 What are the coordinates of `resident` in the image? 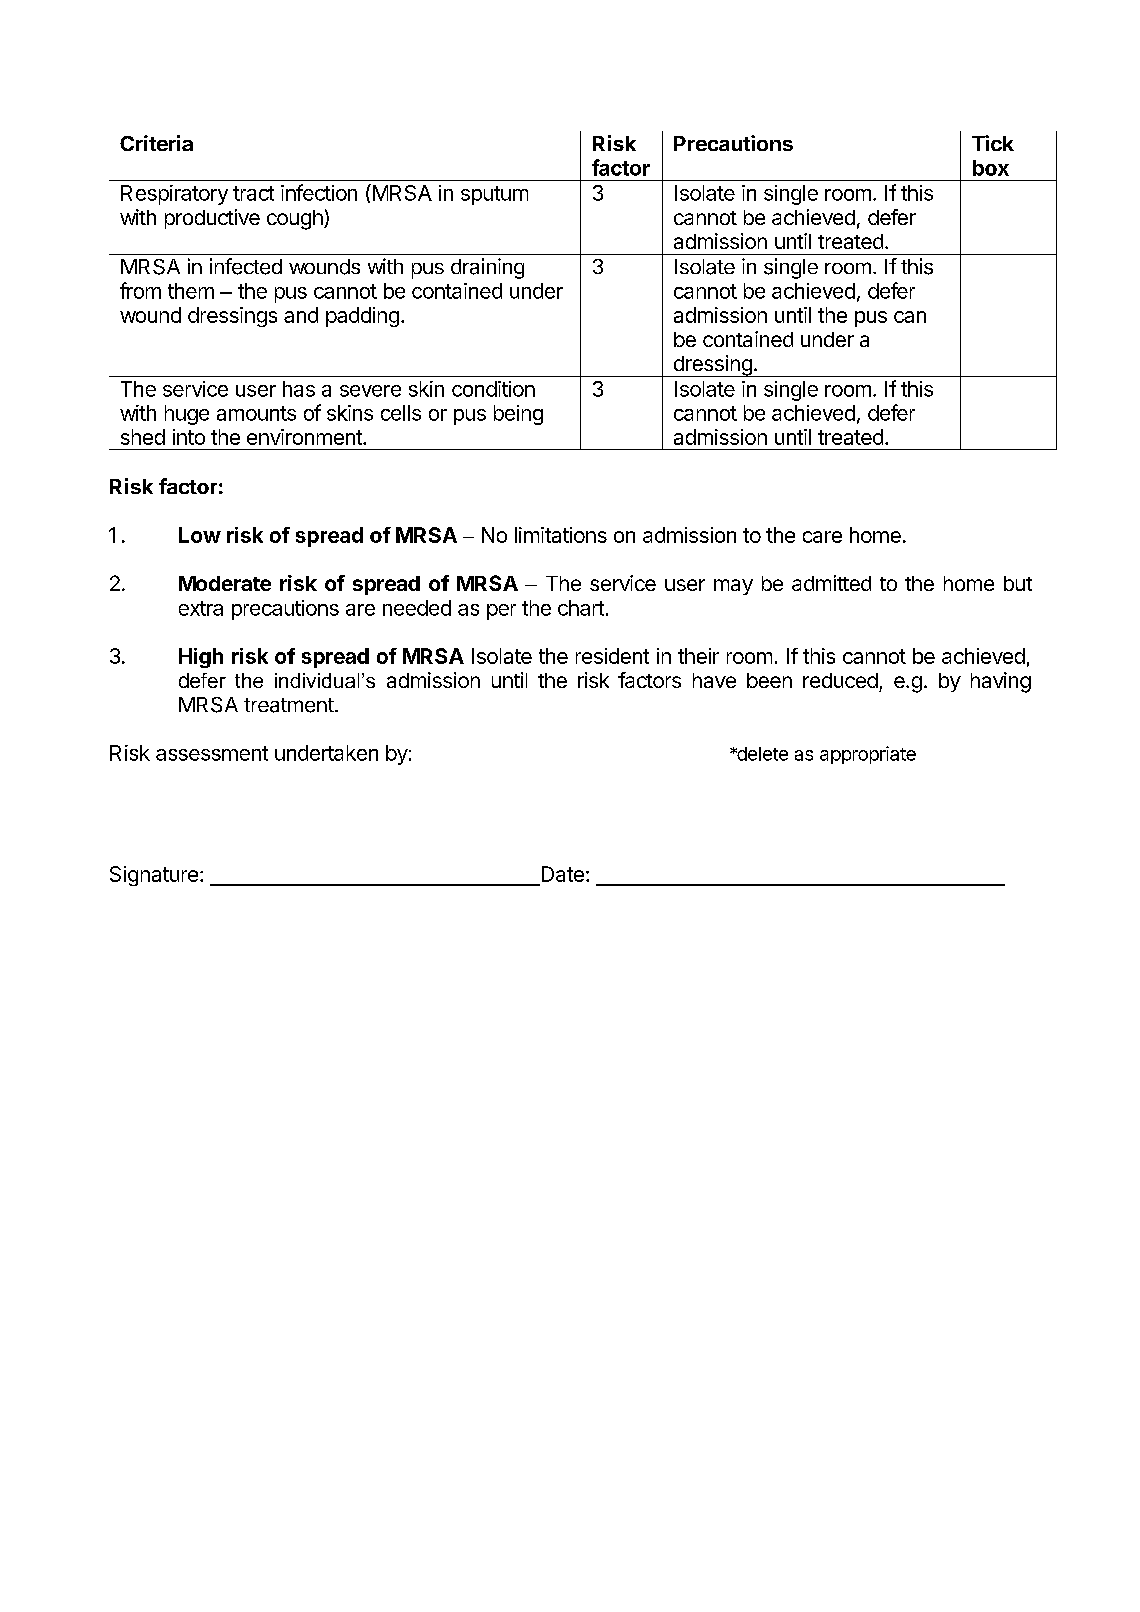 It's located at (612, 656).
